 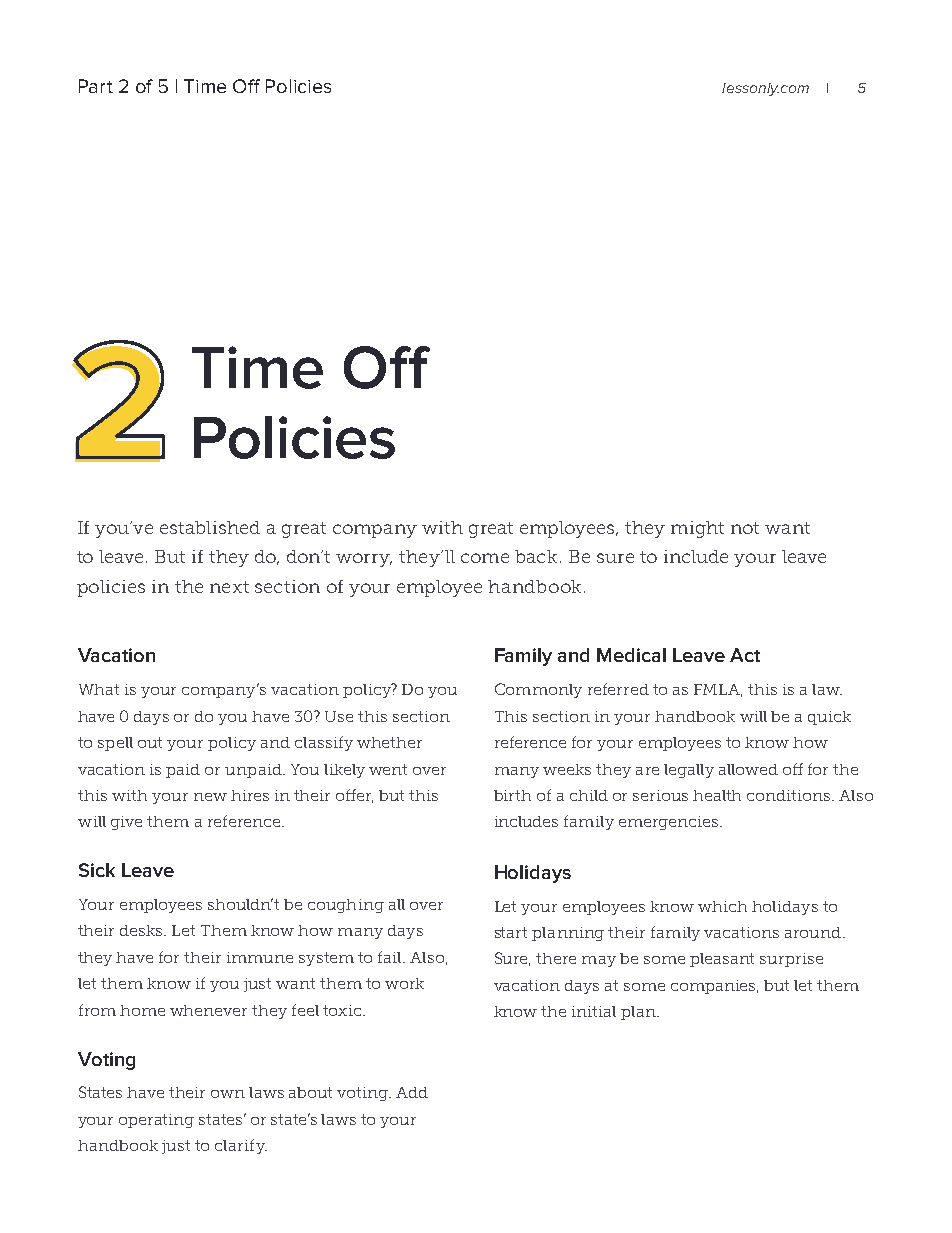 I want to click on not, so click(x=745, y=528).
